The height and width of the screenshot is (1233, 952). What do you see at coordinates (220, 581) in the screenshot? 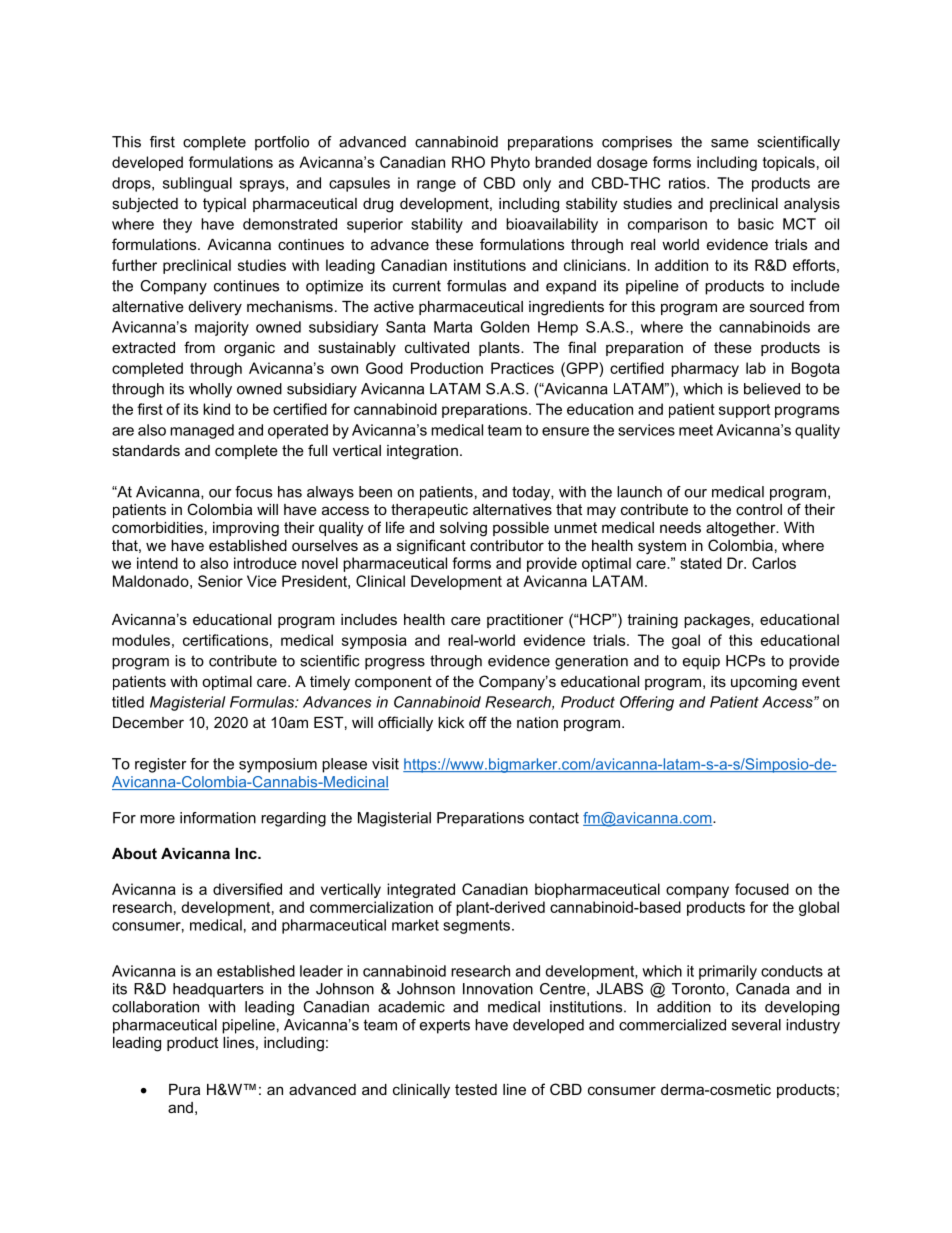
I see `Senior` at bounding box center [220, 581].
